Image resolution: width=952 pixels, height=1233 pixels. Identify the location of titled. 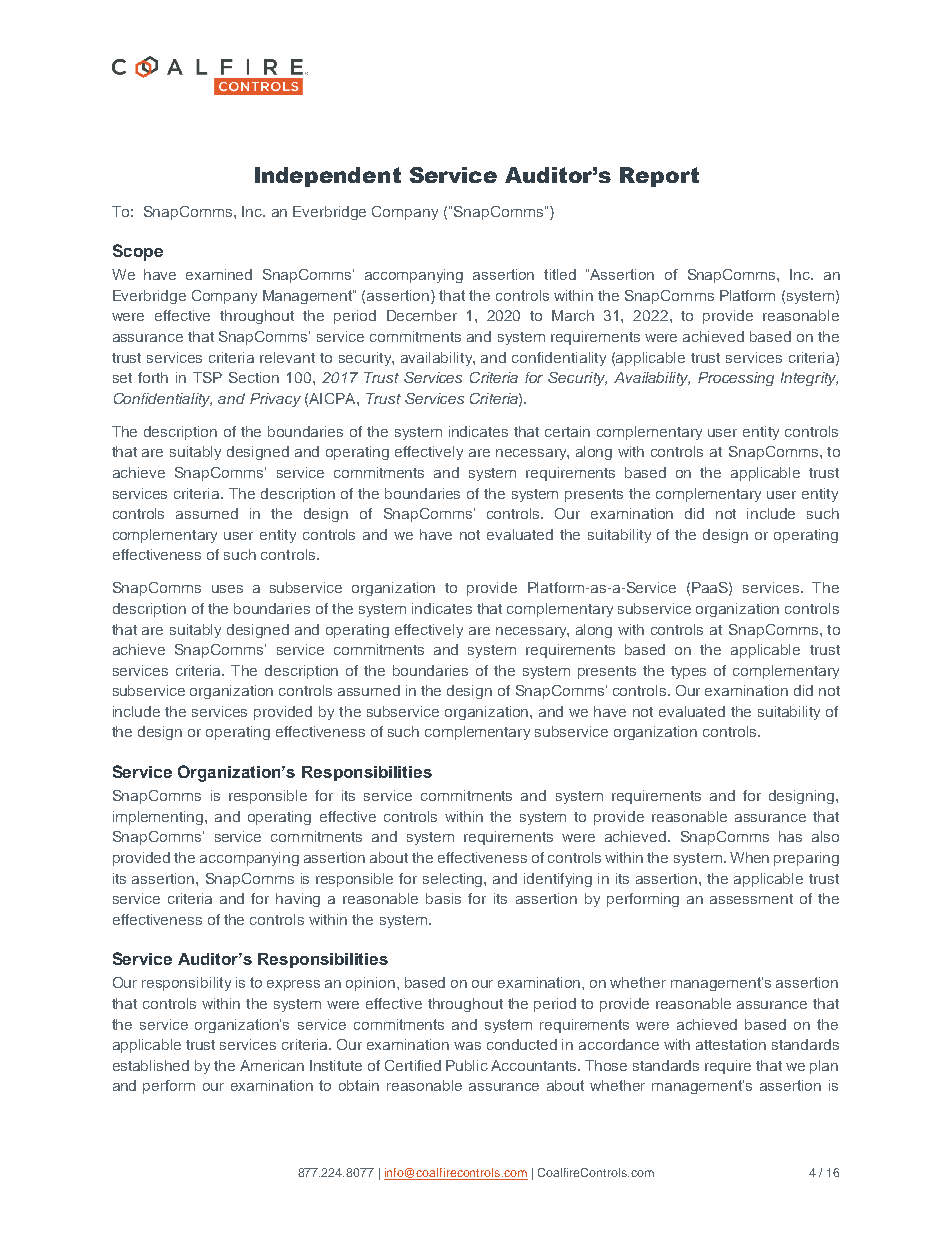
(560, 274).
